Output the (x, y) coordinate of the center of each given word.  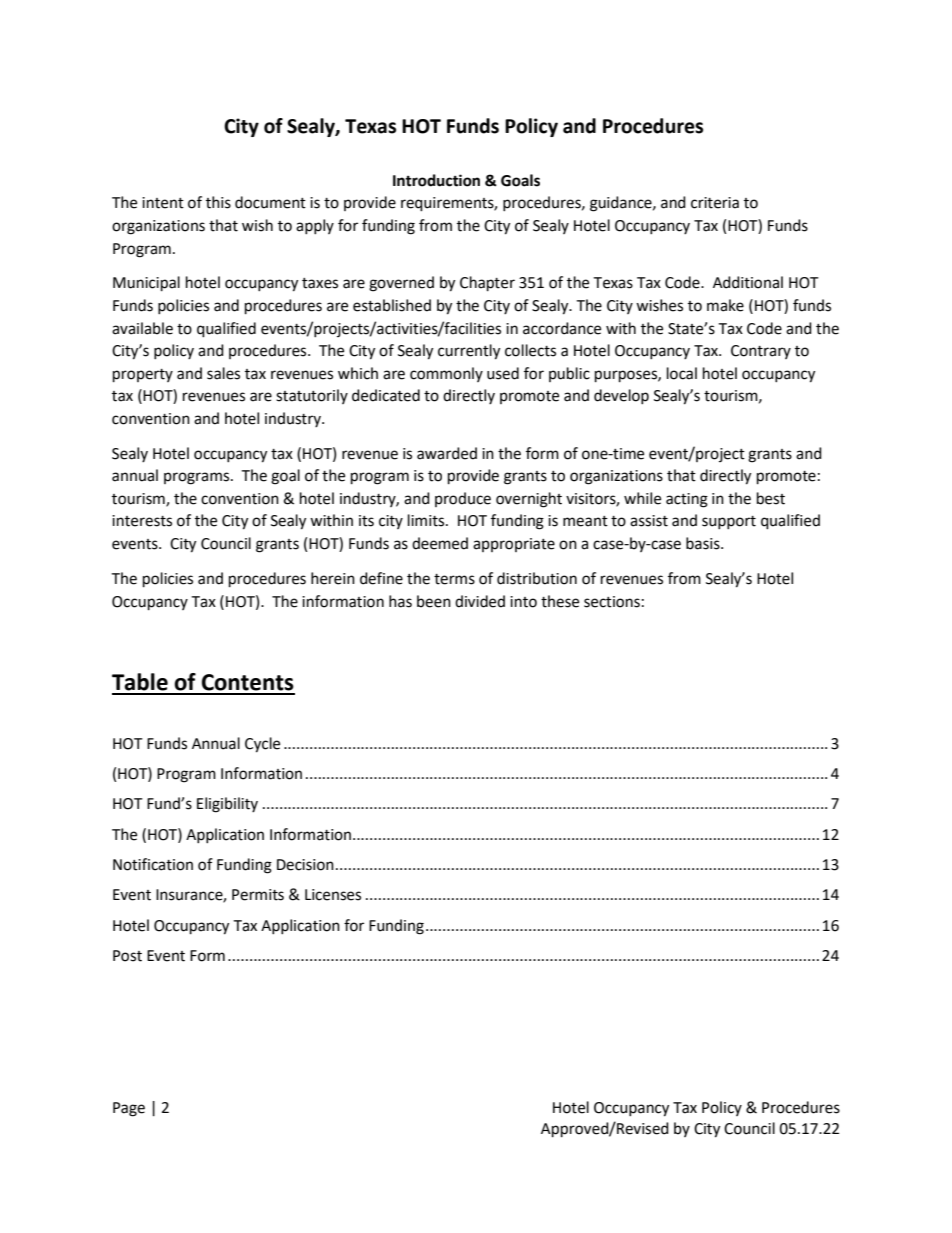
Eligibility (227, 805)
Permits (258, 895)
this (218, 202)
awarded (447, 453)
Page (129, 1109)
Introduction (436, 180)
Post (127, 956)
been (434, 601)
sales (223, 373)
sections (612, 602)
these (560, 601)
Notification (153, 864)
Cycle (262, 745)
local (682, 373)
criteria (715, 203)
